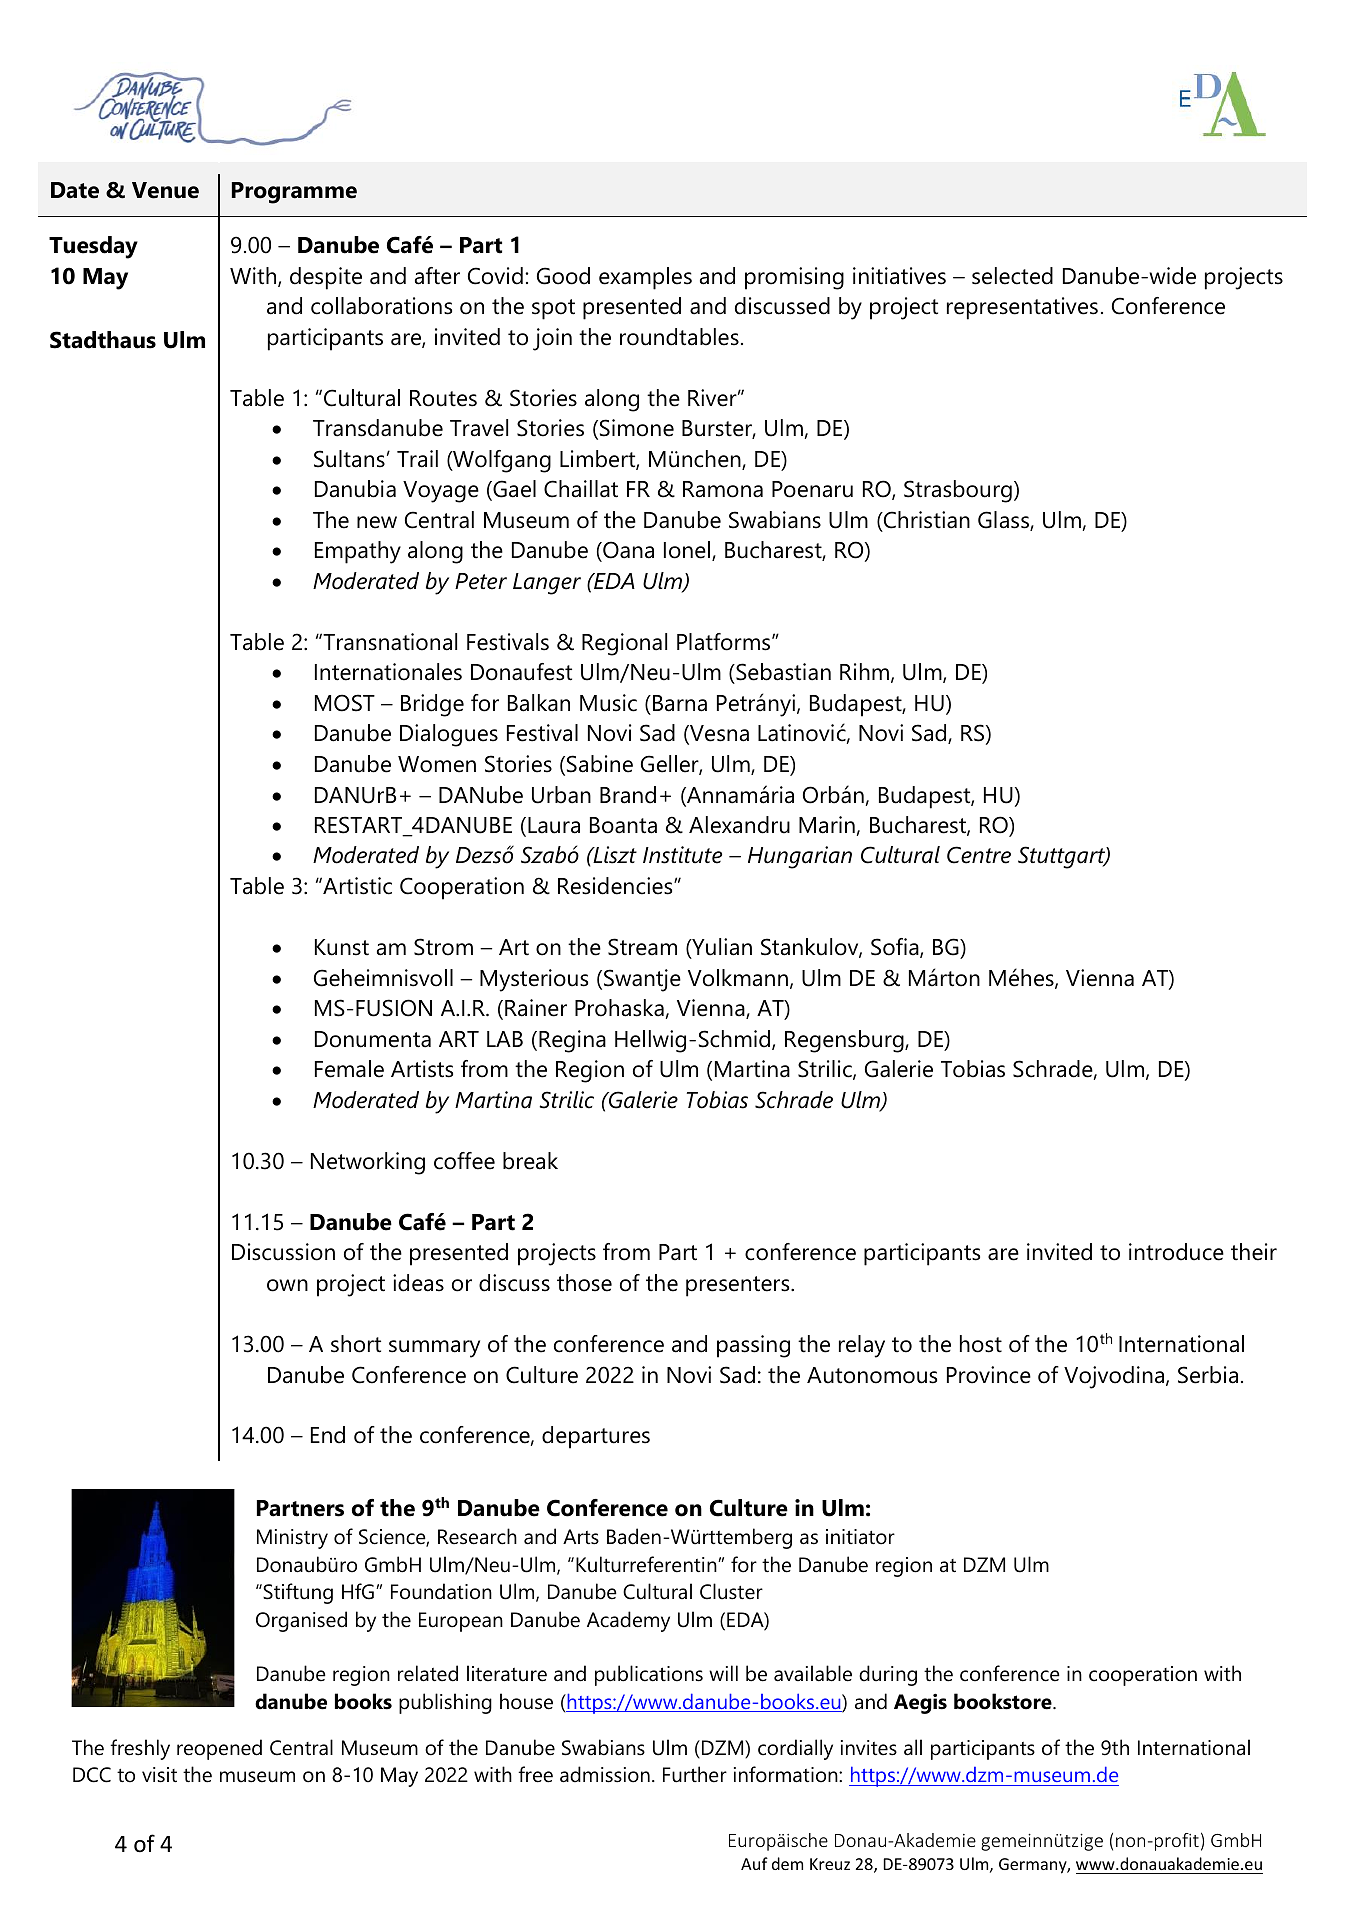 This page has width=1366, height=1932. What do you see at coordinates (349, 1069) in the page?
I see `Female` at bounding box center [349, 1069].
